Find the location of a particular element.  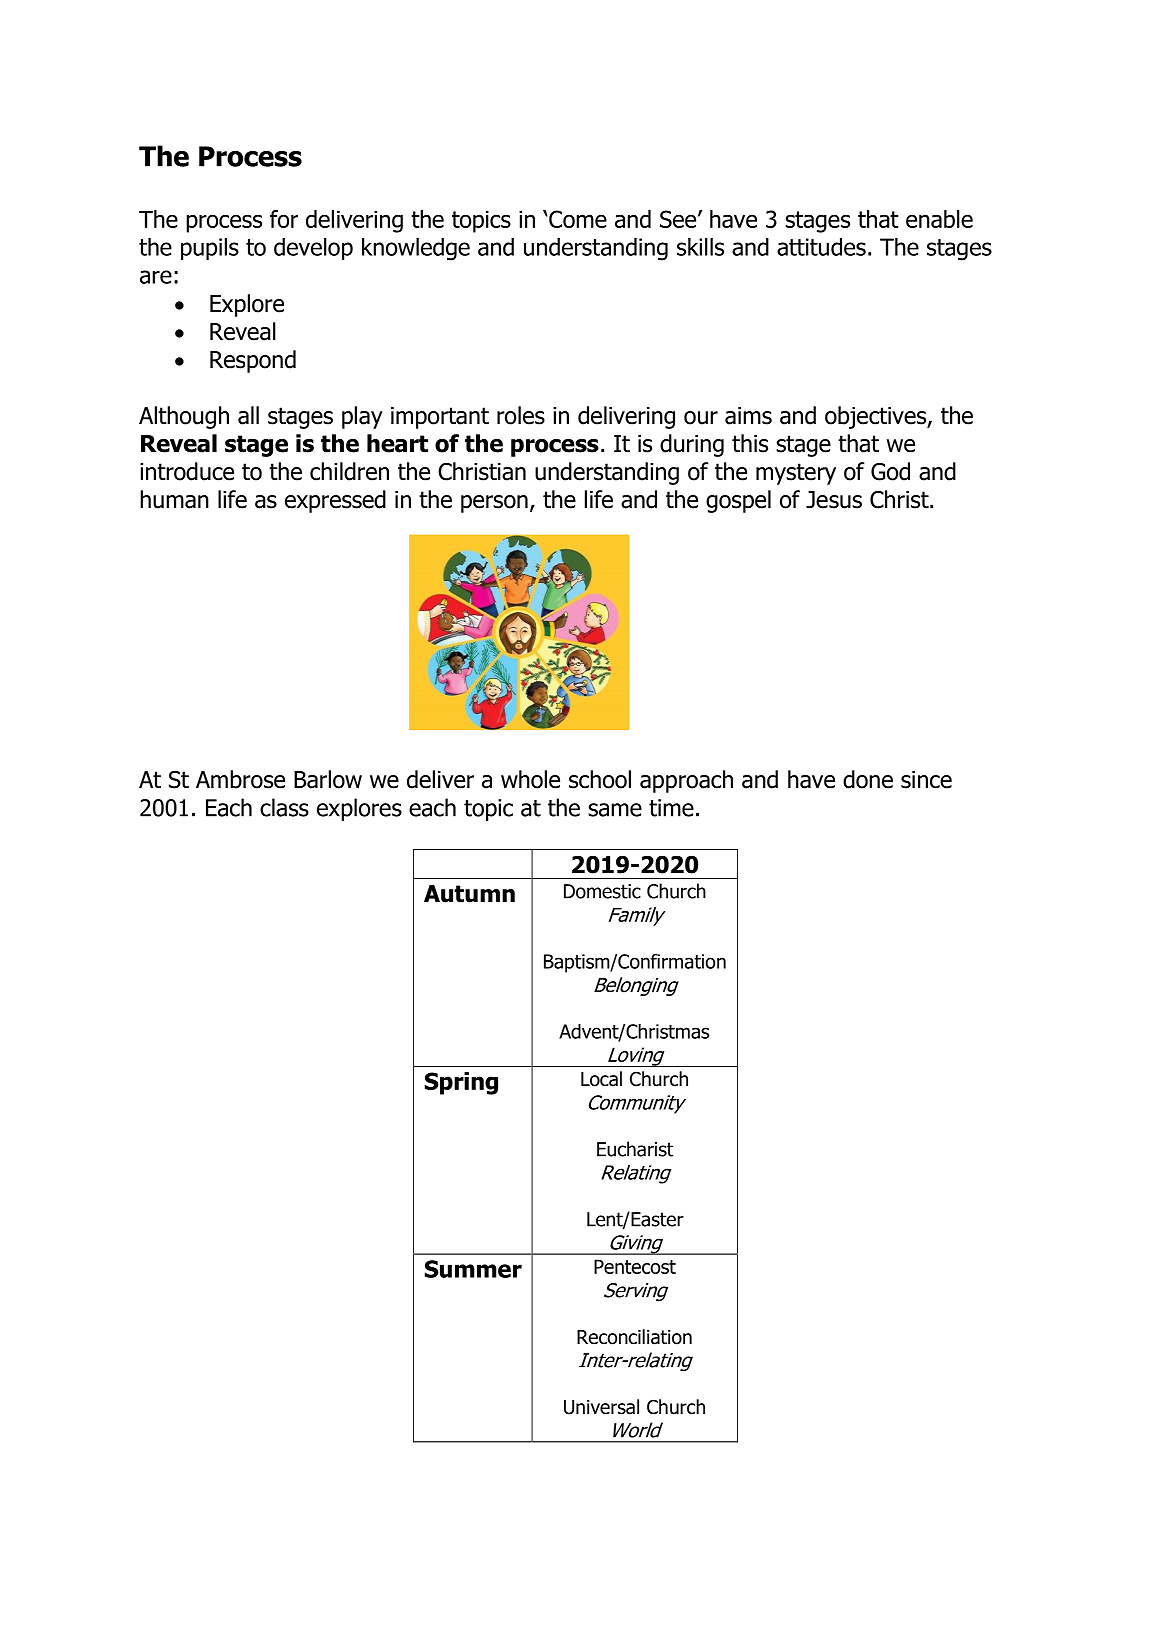

Come is located at coordinates (577, 219).
